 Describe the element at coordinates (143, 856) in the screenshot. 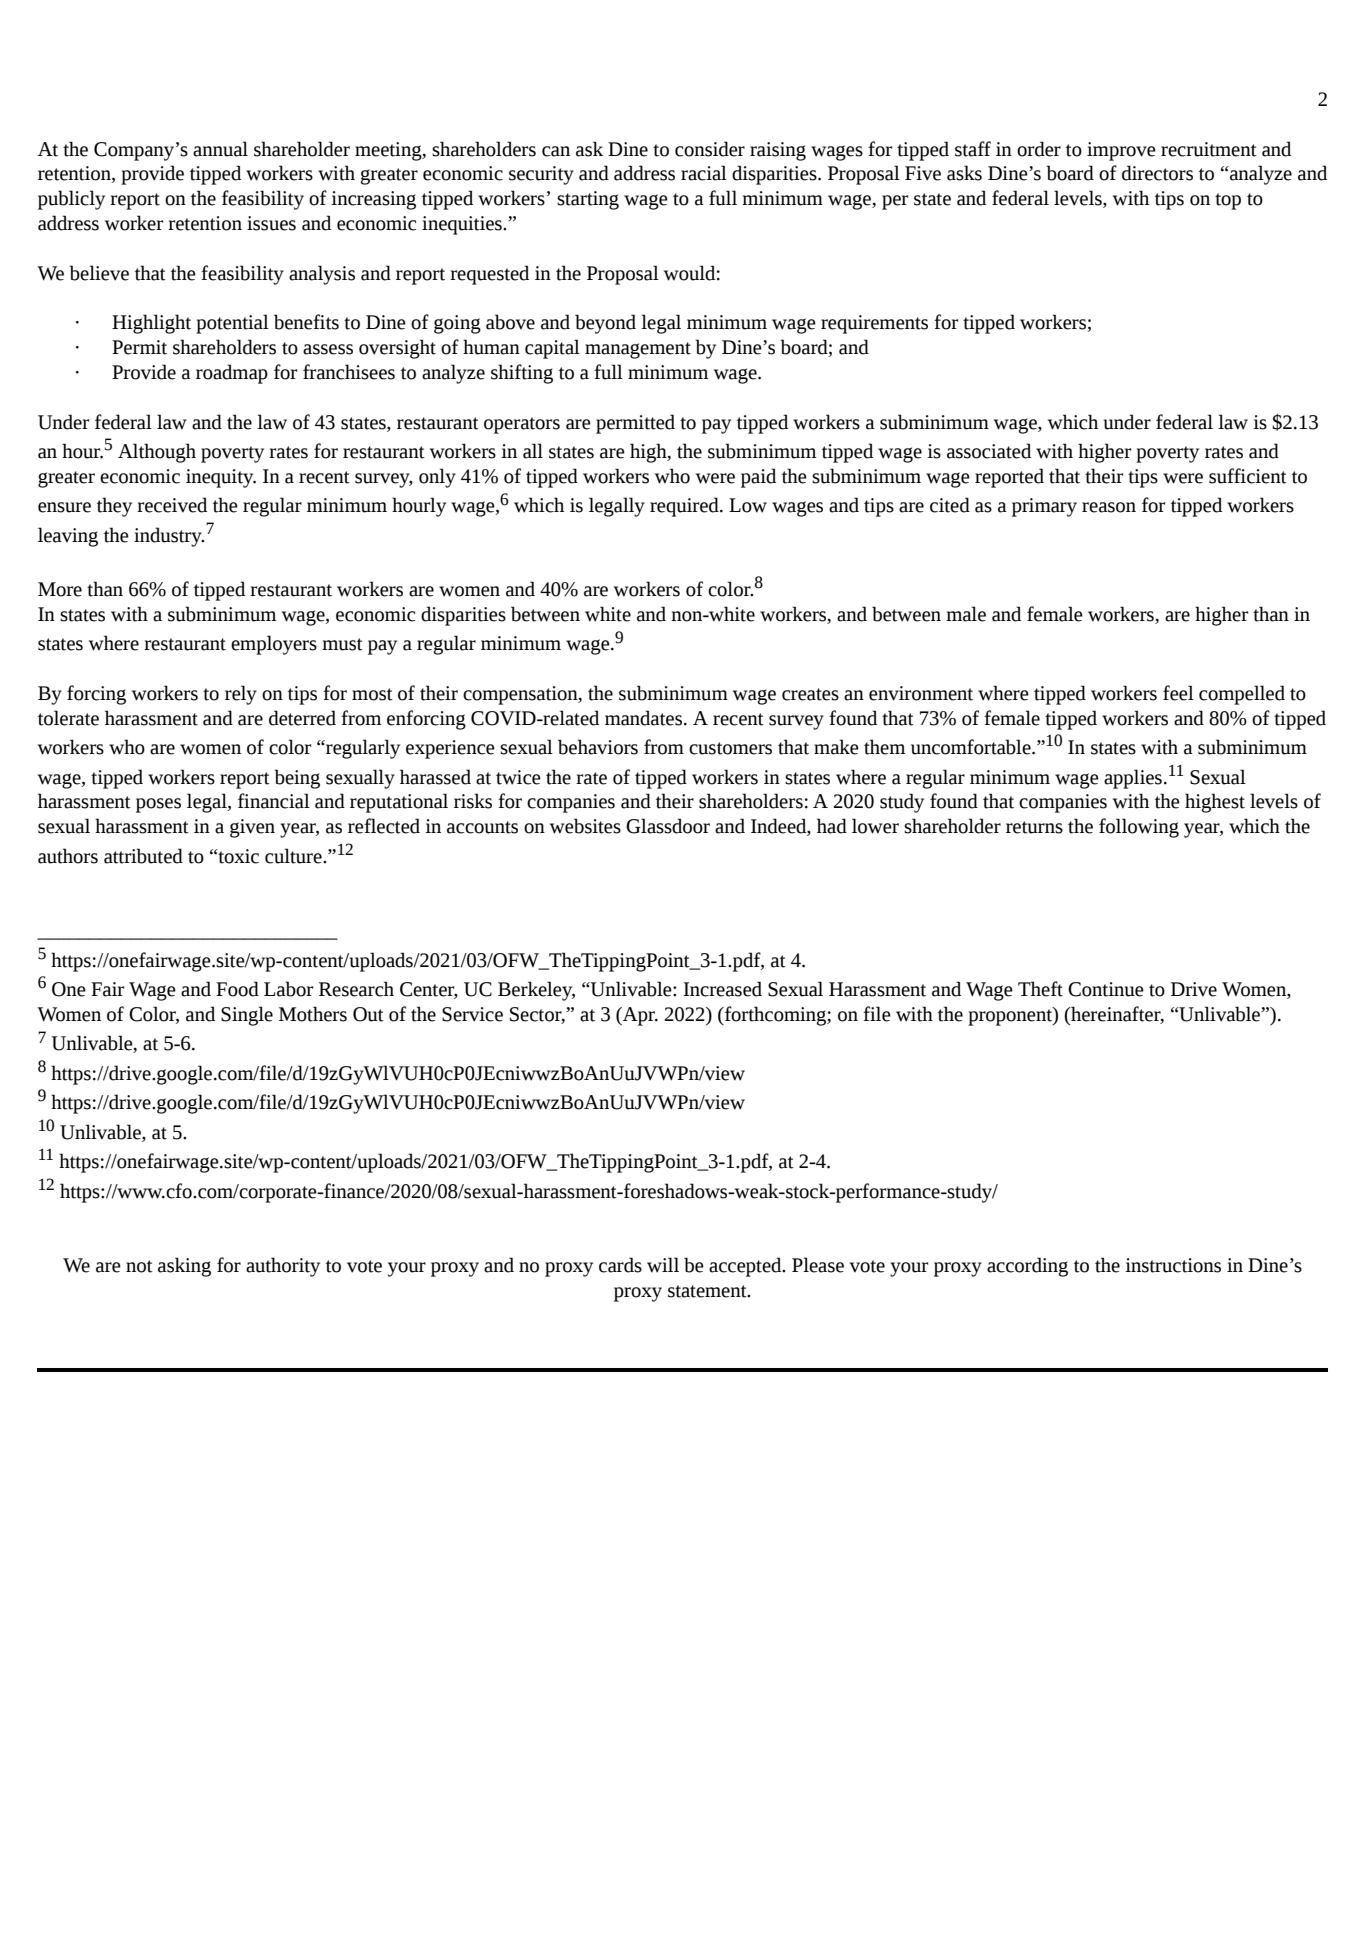

I see `attributed` at that location.
